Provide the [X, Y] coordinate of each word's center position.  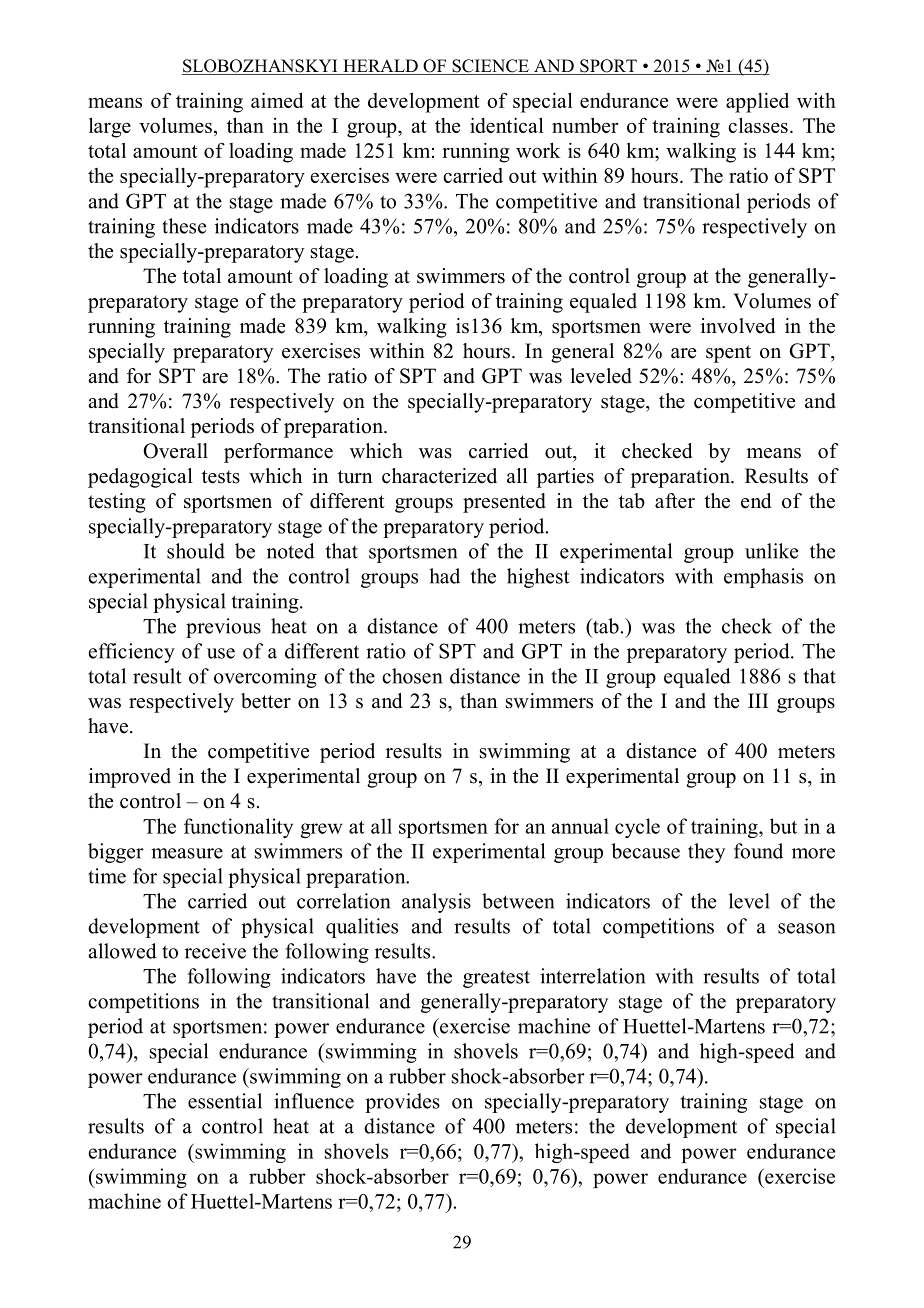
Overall [175, 451]
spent [728, 354]
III [758, 700]
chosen [412, 676]
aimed [277, 100]
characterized [439, 476]
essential [225, 1101]
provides [402, 1103]
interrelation [592, 976]
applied [757, 102]
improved [130, 778]
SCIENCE [490, 67]
